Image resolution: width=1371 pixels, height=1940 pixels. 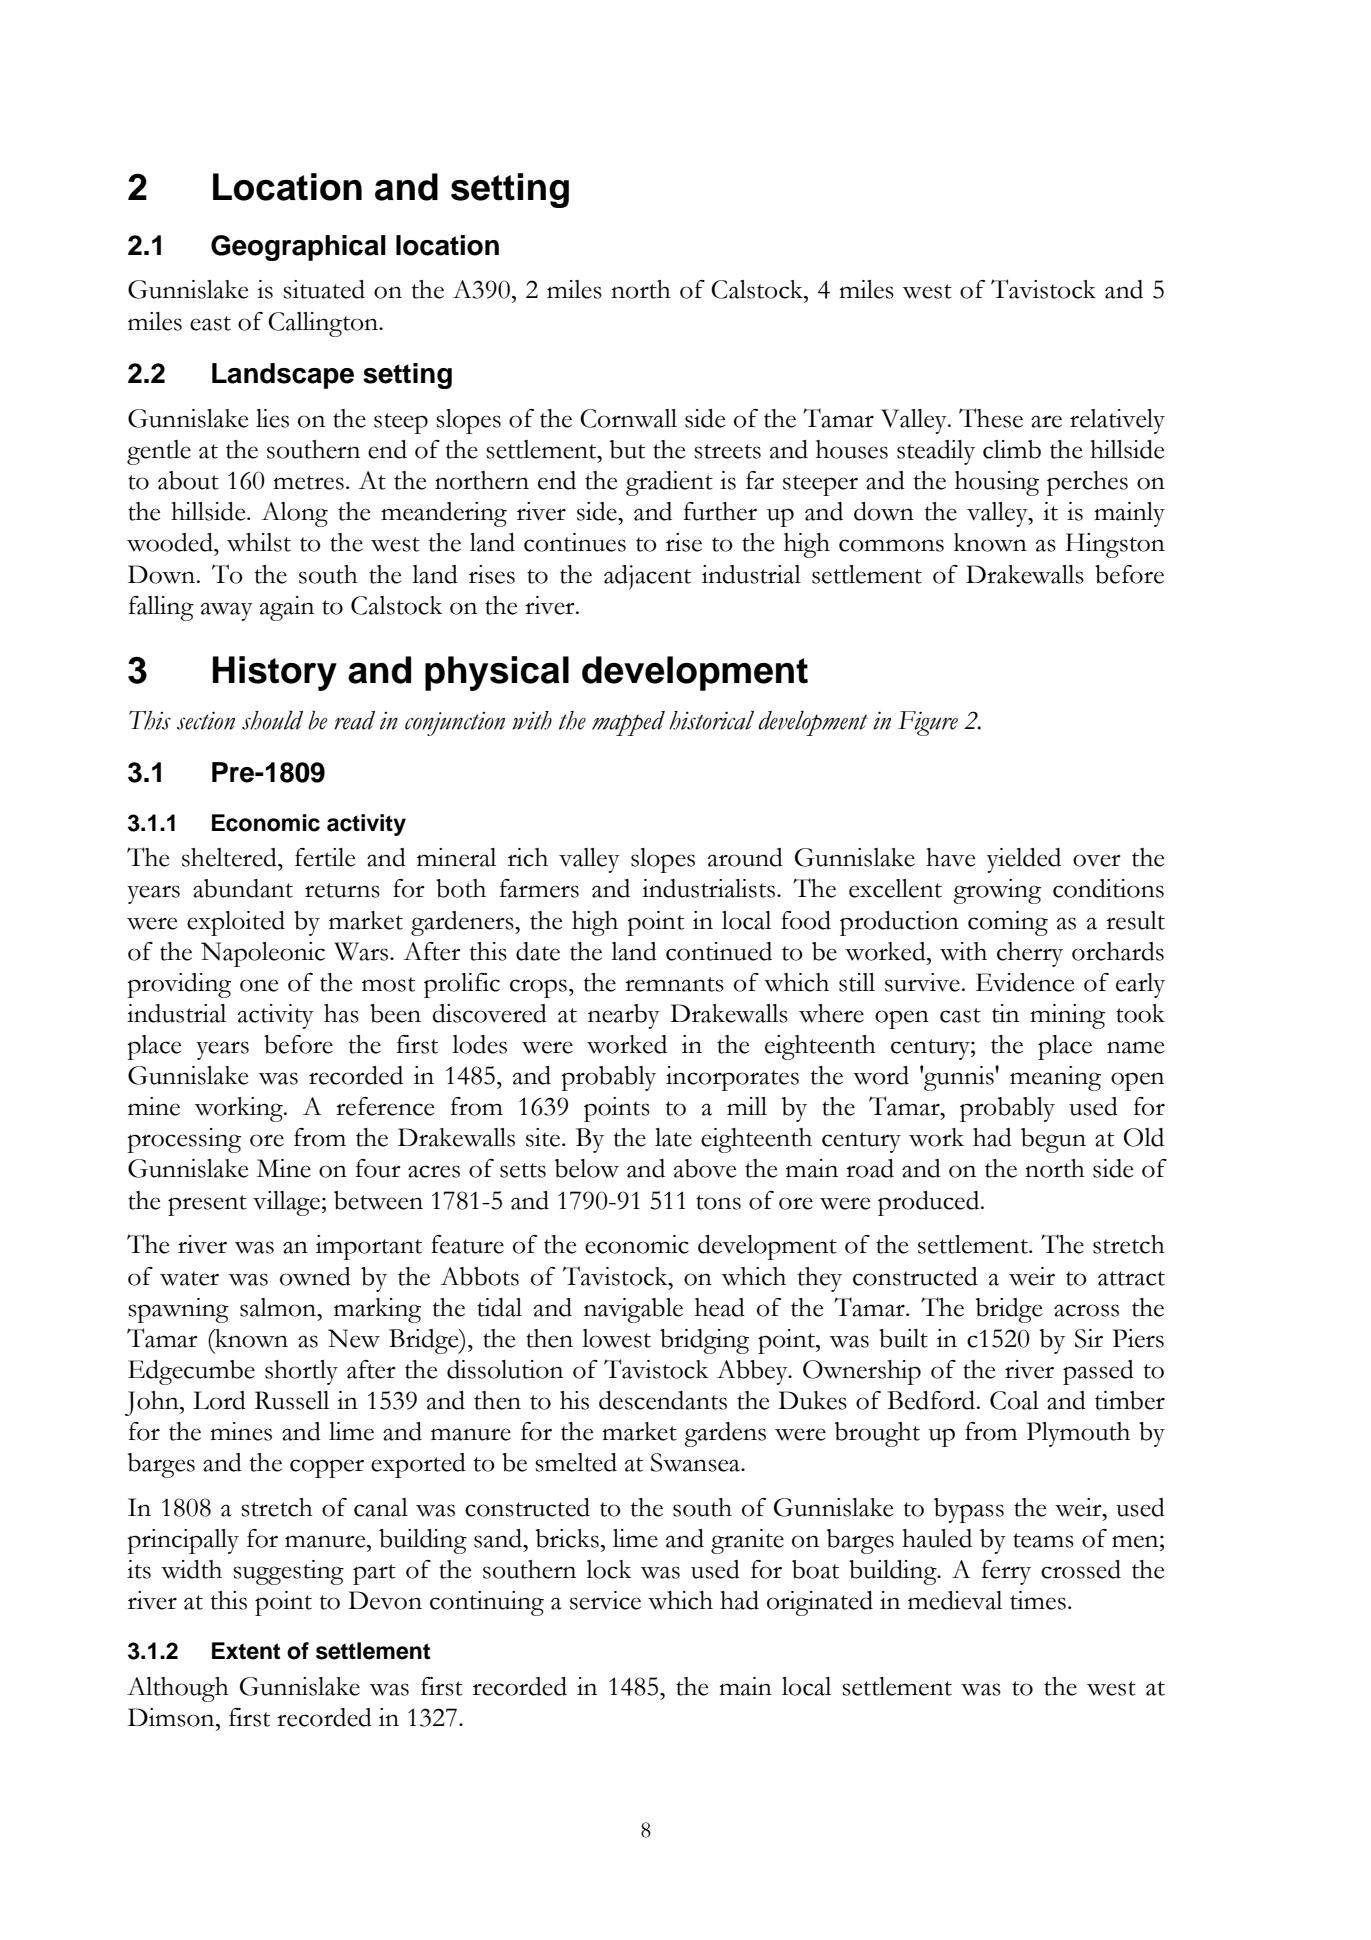 What do you see at coordinates (315, 1276) in the screenshot?
I see `owned` at bounding box center [315, 1276].
